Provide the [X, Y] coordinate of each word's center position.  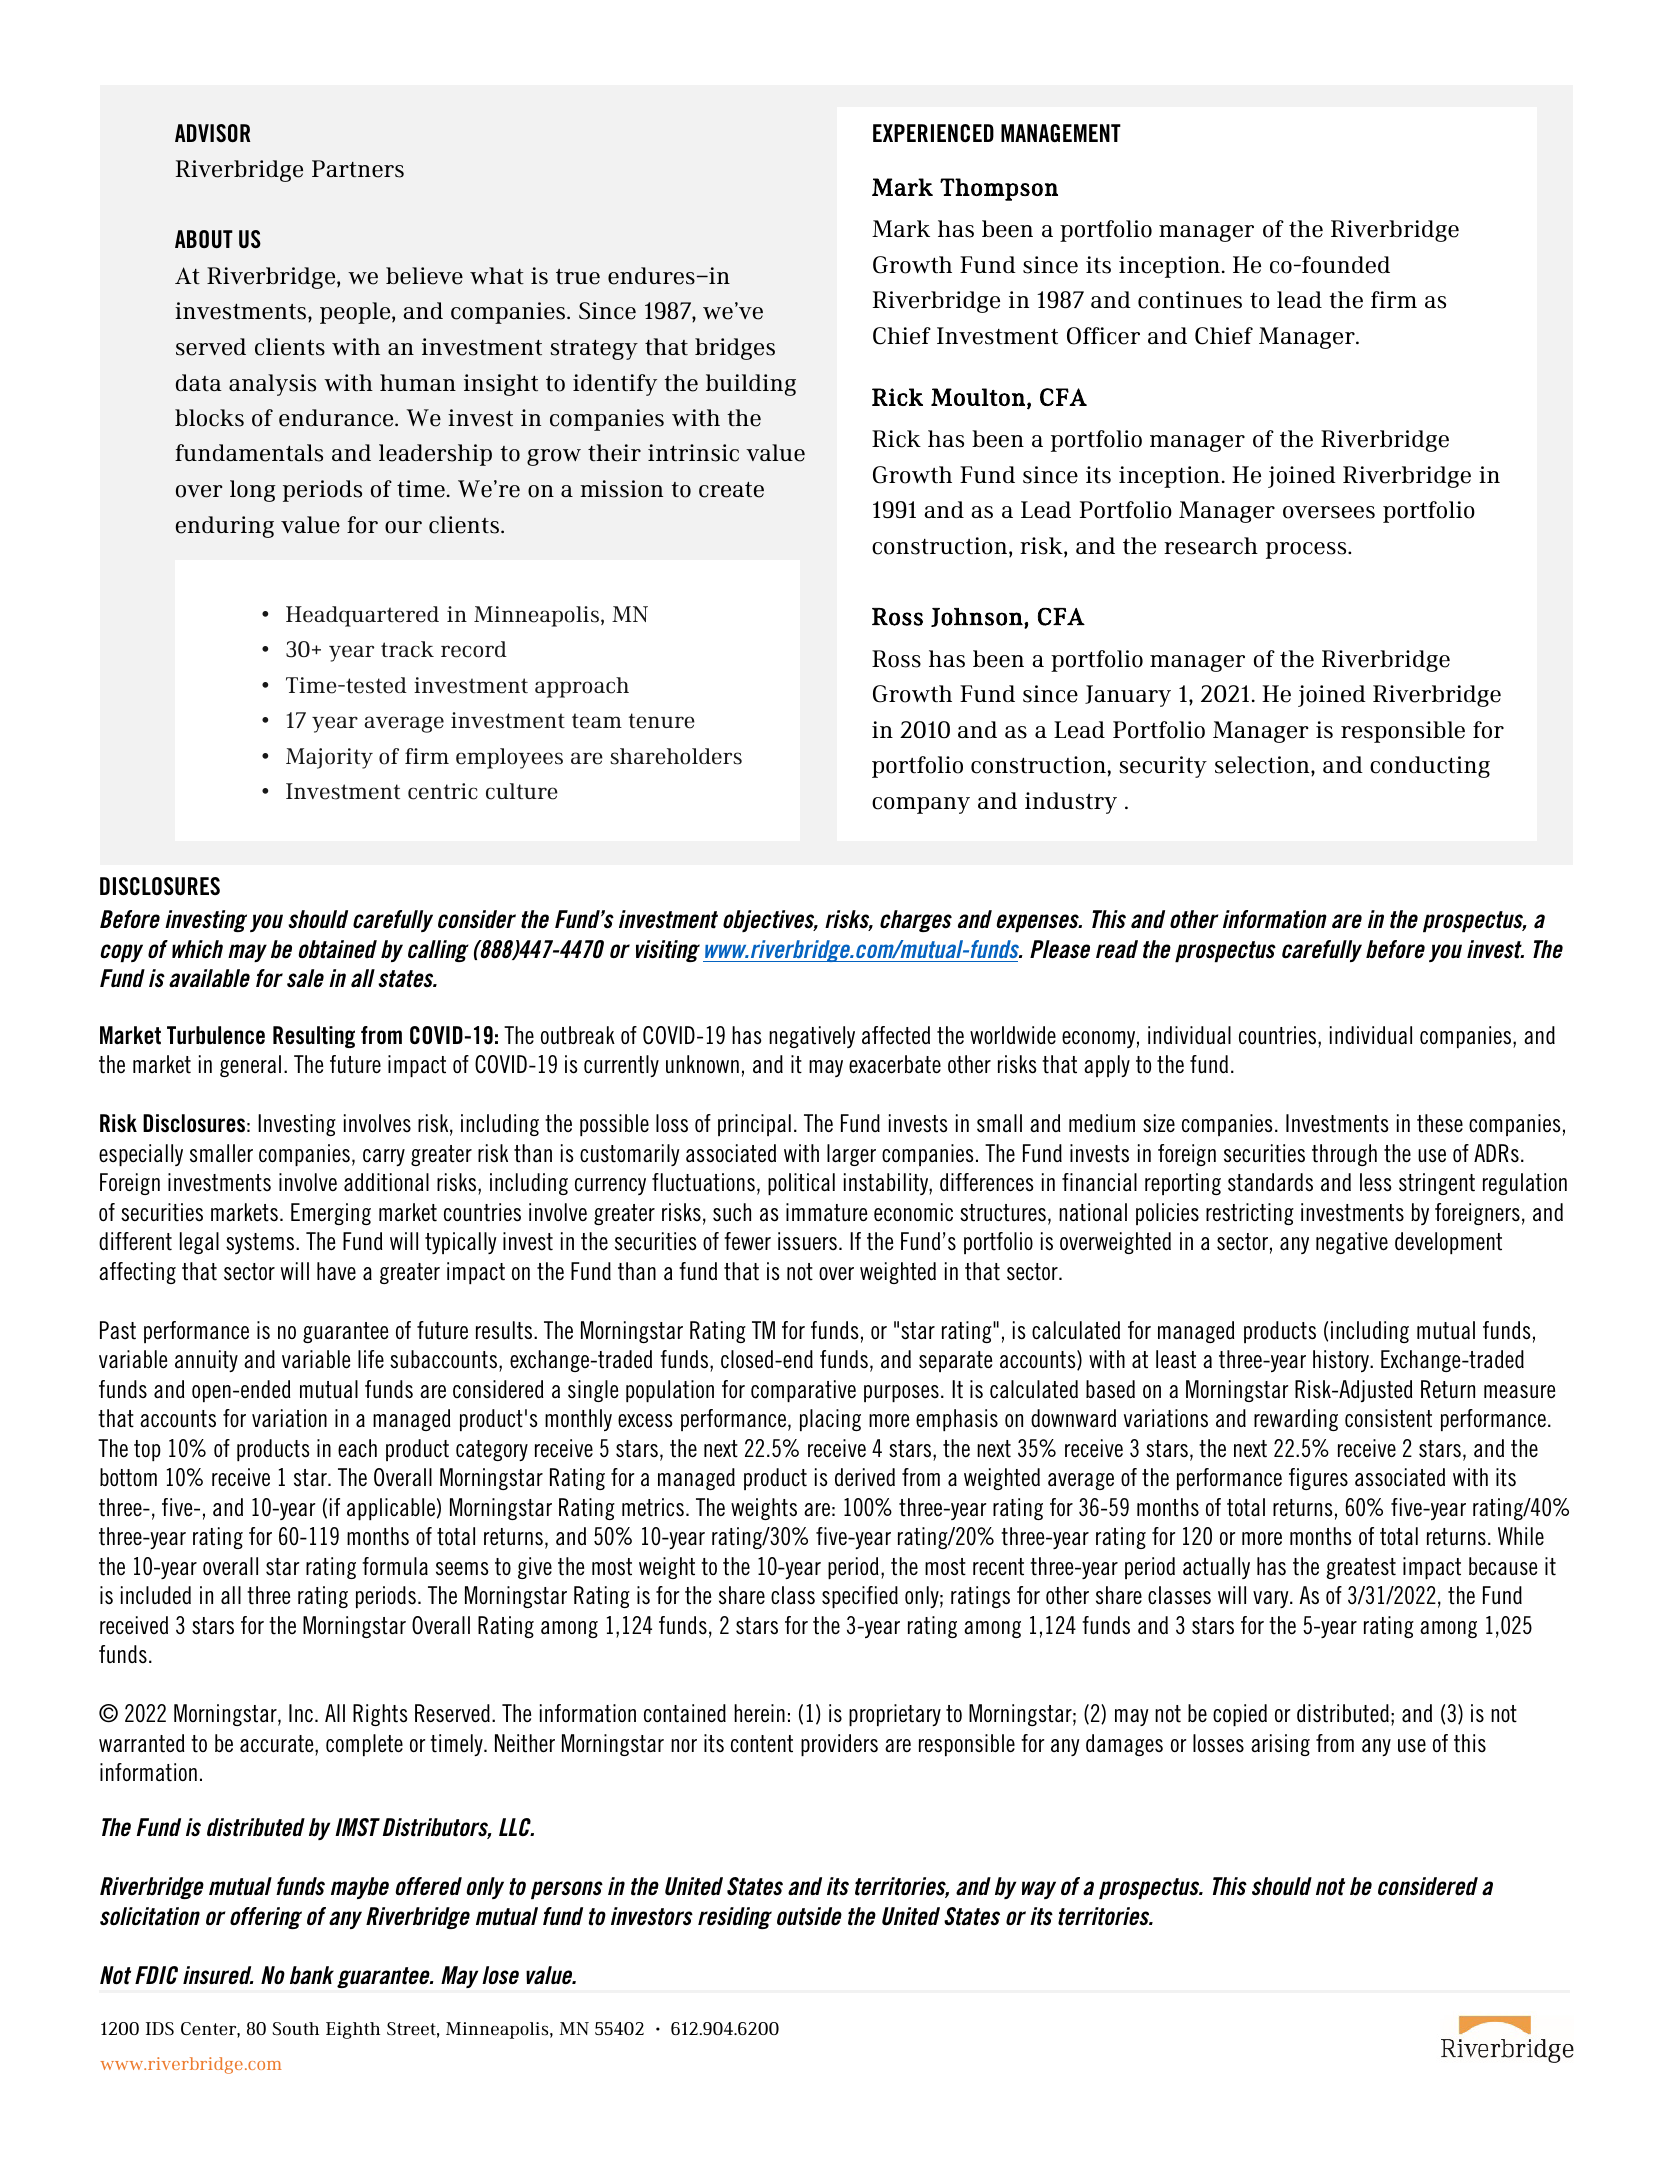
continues [1190, 300]
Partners [358, 169]
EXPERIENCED [933, 133]
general [250, 1066]
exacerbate [895, 1064]
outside [809, 1916]
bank [312, 1975]
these [1440, 1123]
